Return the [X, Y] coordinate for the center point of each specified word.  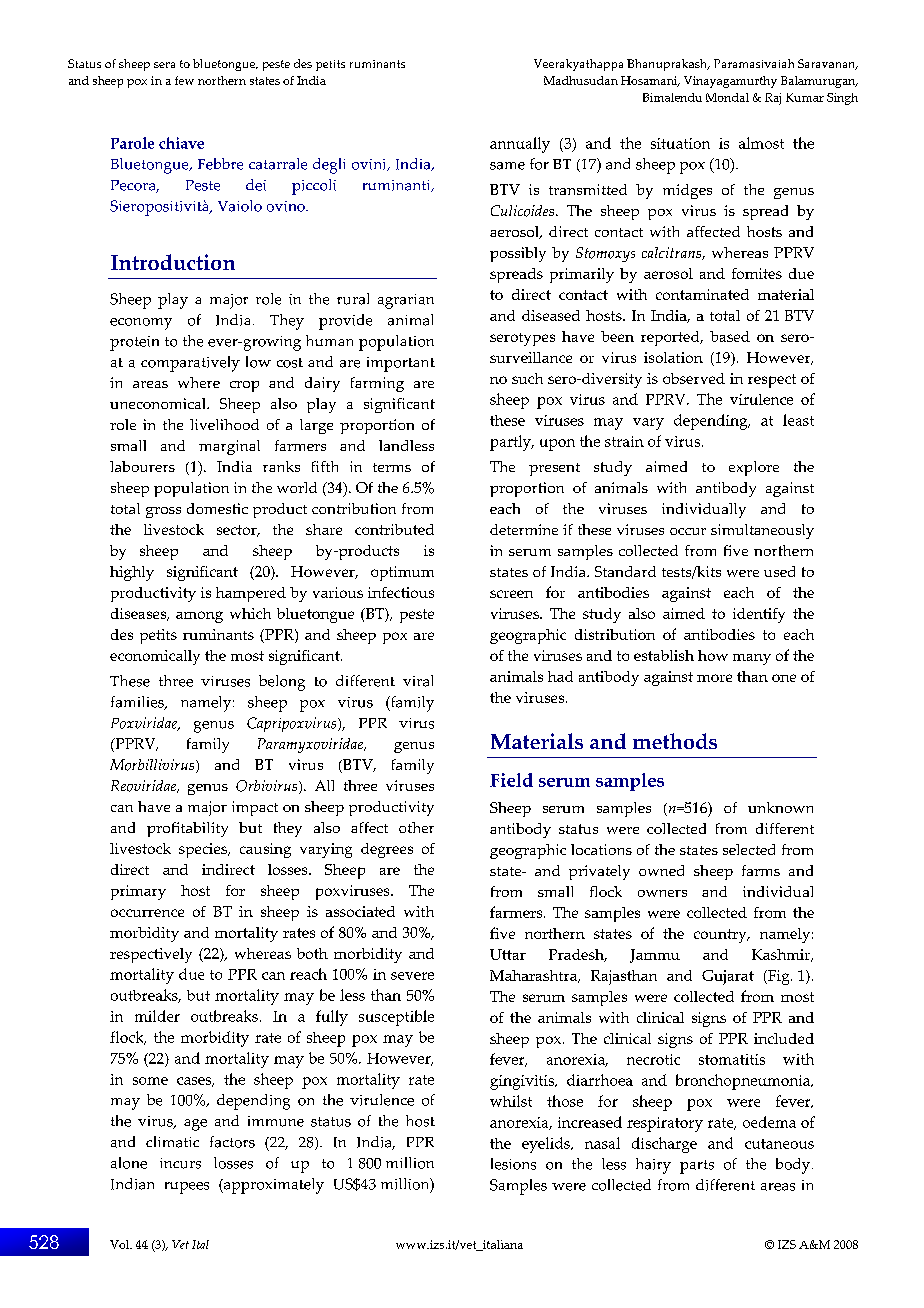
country [721, 936]
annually [520, 145]
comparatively [190, 364]
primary [138, 892]
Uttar [508, 954]
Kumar [805, 97]
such [527, 378]
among [199, 617]
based [730, 336]
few [184, 80]
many [752, 659]
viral [418, 681]
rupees [187, 1188]
